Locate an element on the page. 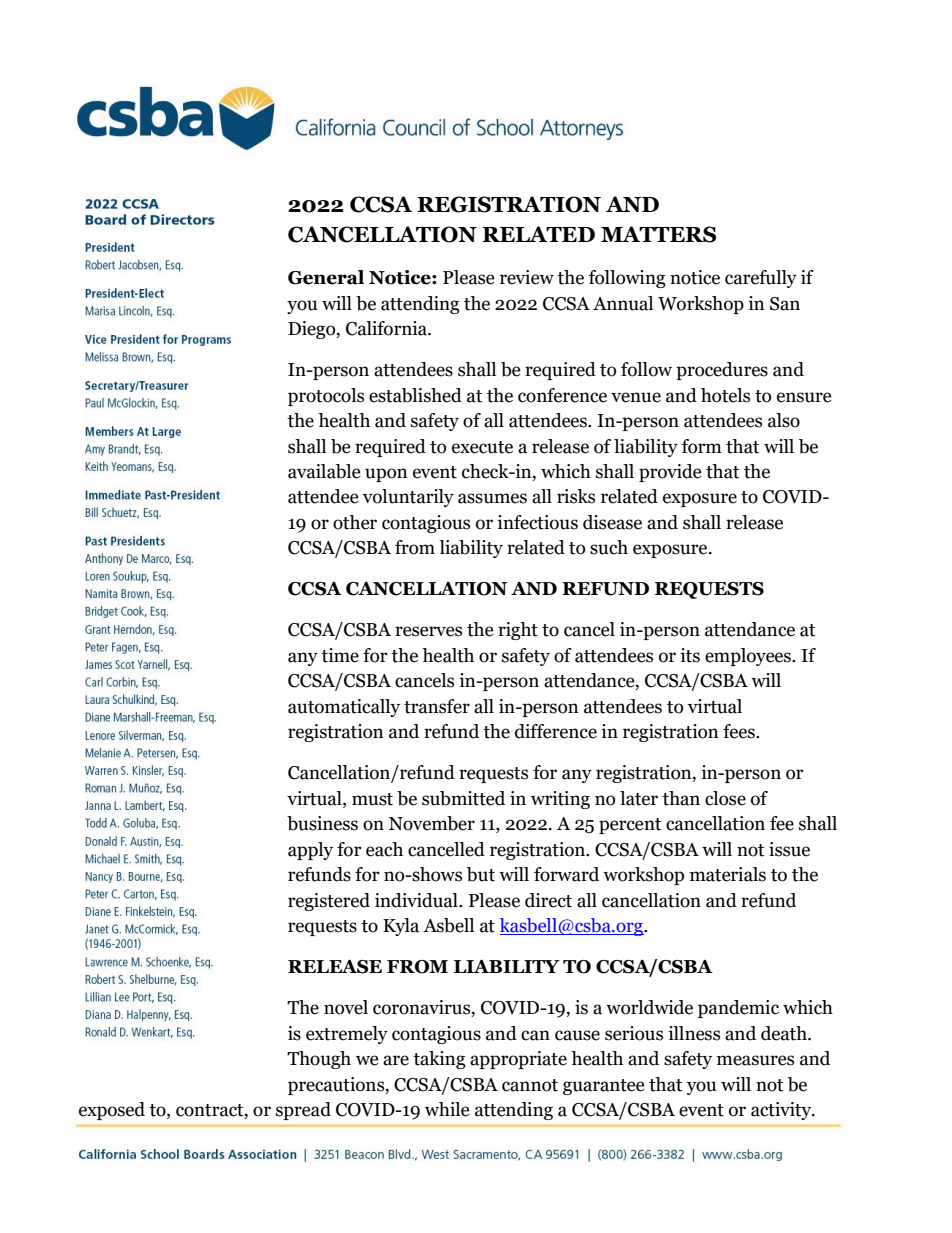 The height and width of the document is (1233, 952). exposed is located at coordinates (112, 1111).
